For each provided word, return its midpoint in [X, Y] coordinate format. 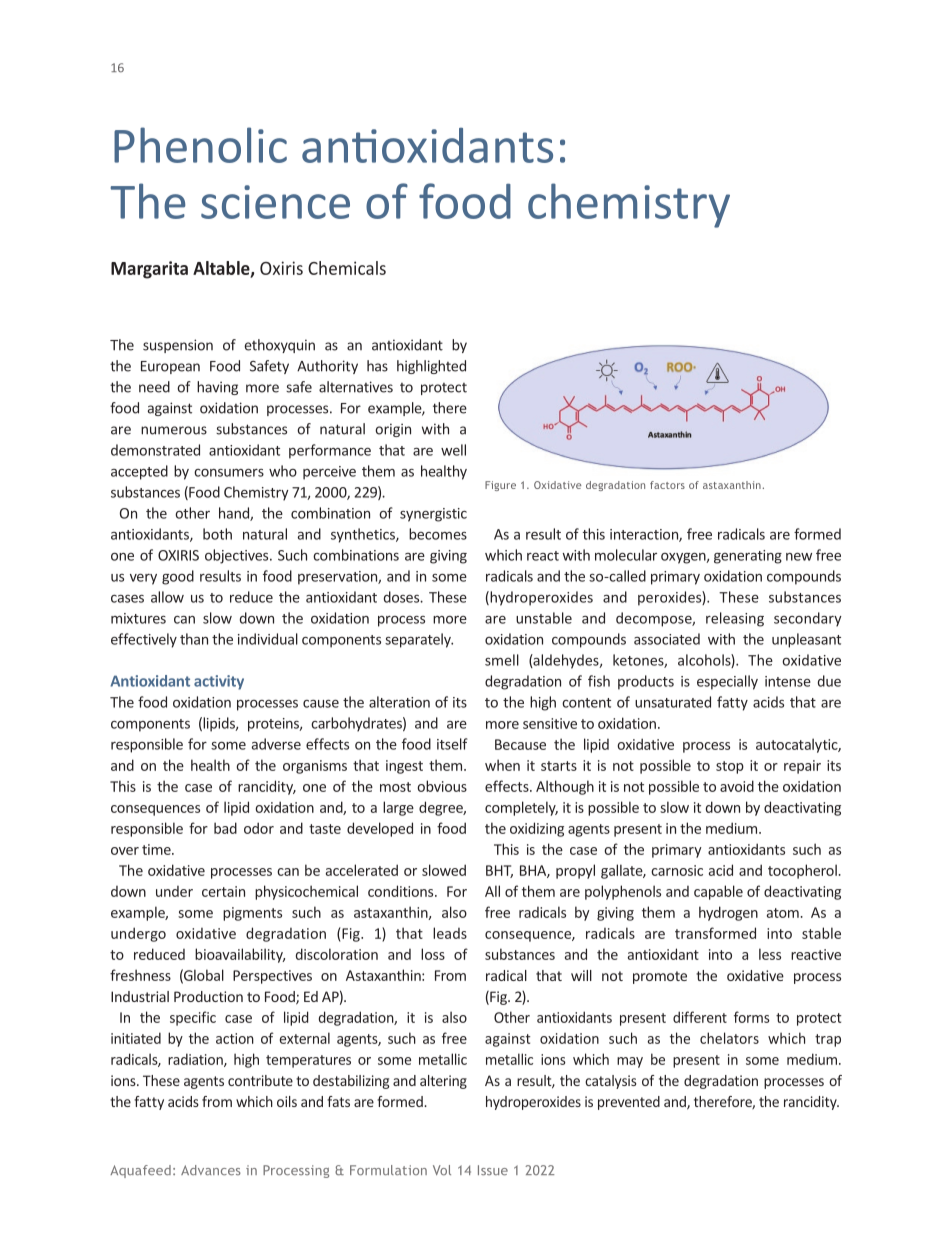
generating [748, 557]
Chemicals [347, 268]
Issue [493, 1170]
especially [727, 682]
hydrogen [728, 913]
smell [502, 660]
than [194, 639]
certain [223, 891]
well [453, 450]
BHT [499, 871]
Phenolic [200, 145]
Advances [211, 1170]
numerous [174, 430]
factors [667, 485]
